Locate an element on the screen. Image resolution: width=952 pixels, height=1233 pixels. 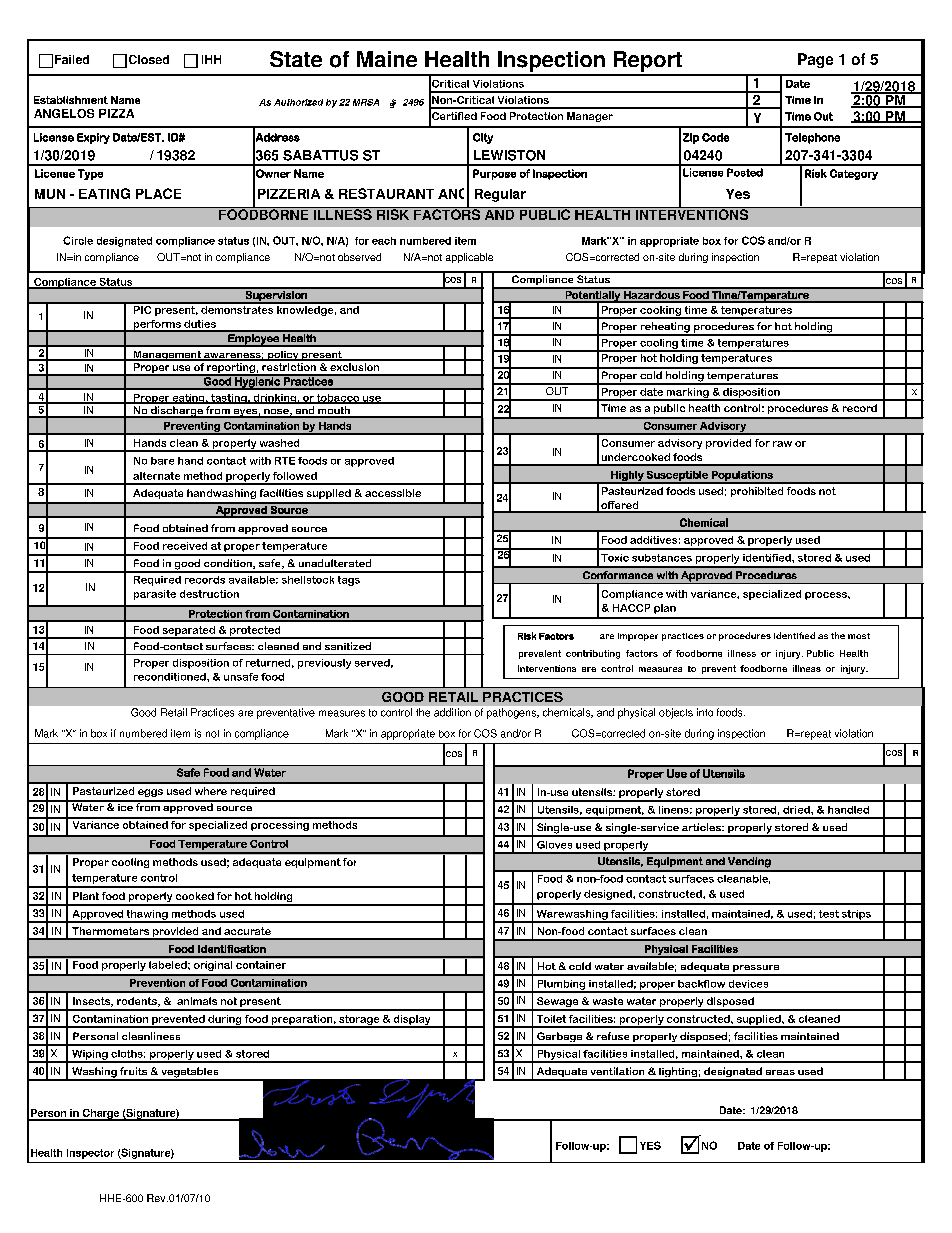
Page is located at coordinates (815, 60).
